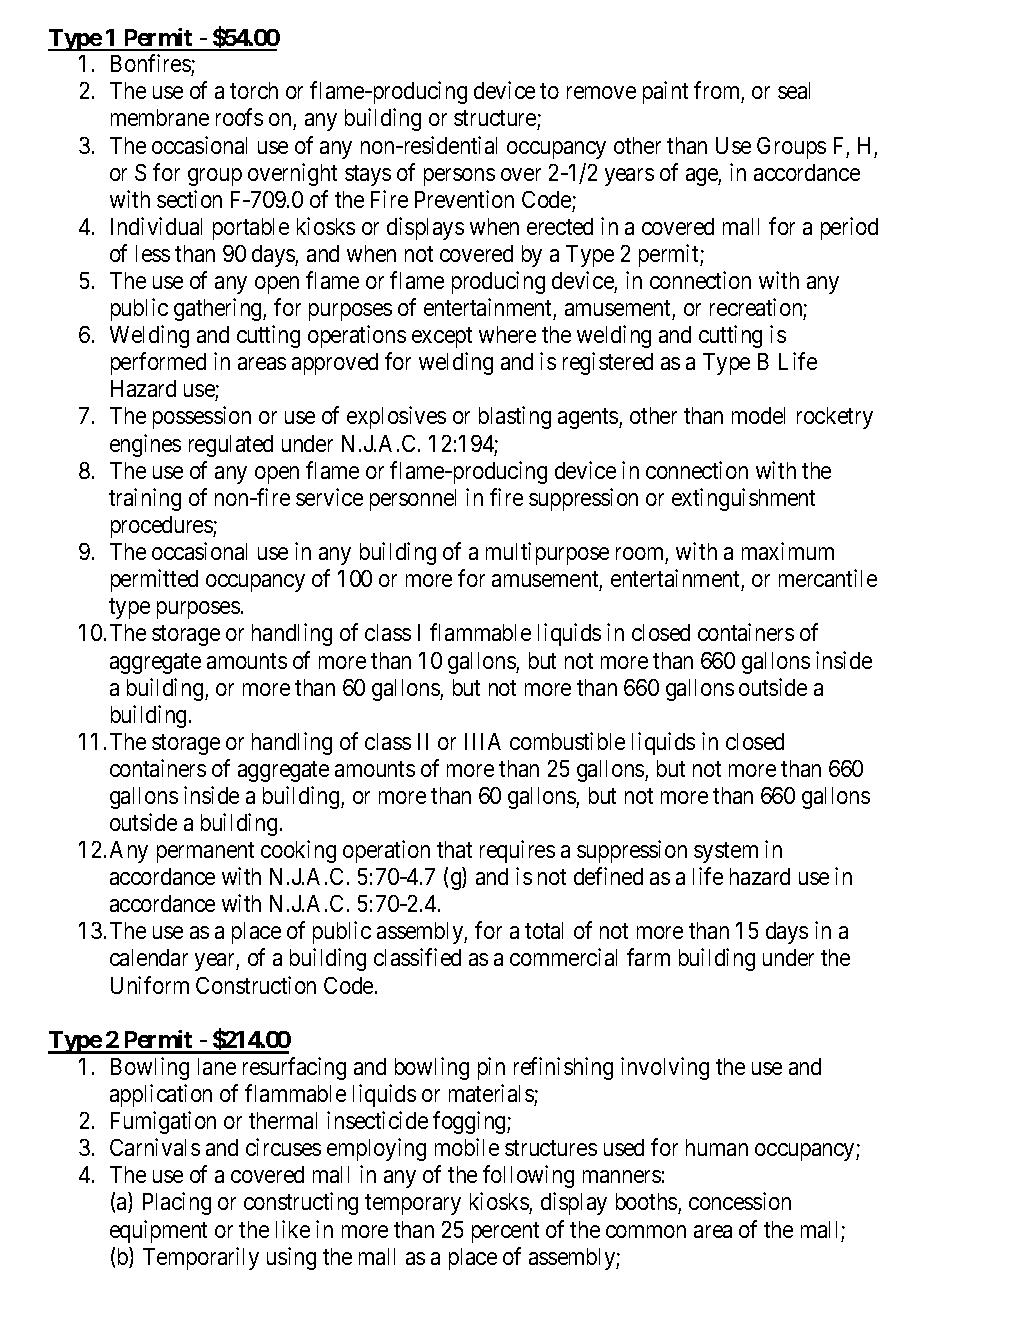 The height and width of the image is (1333, 1030). I want to click on percent, so click(505, 1232).
